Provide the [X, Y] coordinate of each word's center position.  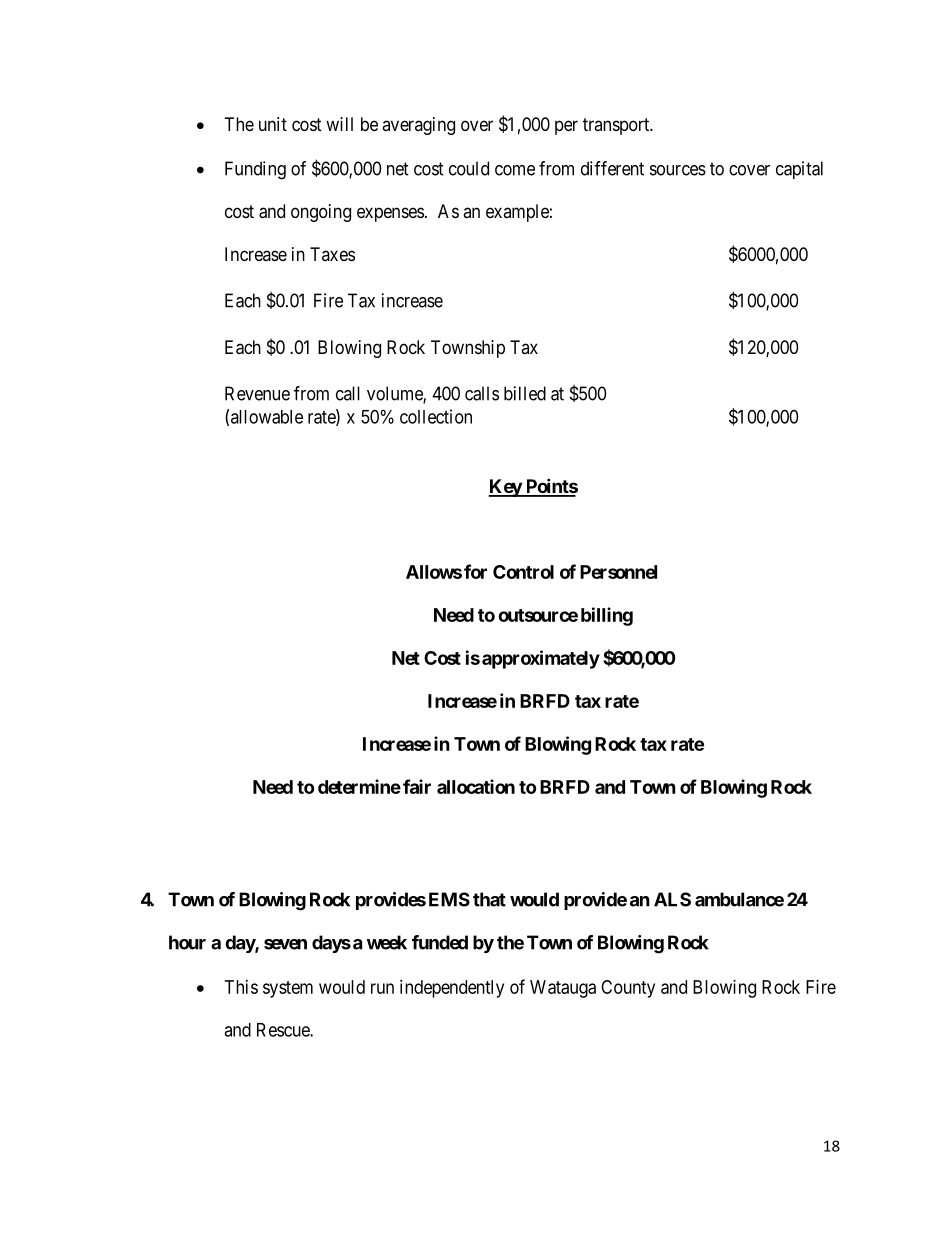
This [241, 987]
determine [359, 786]
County [628, 989]
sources [678, 170]
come [515, 170]
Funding [255, 170]
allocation [476, 786]
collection [436, 416]
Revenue [257, 393]
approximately [541, 659]
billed [525, 393]
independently [452, 989]
